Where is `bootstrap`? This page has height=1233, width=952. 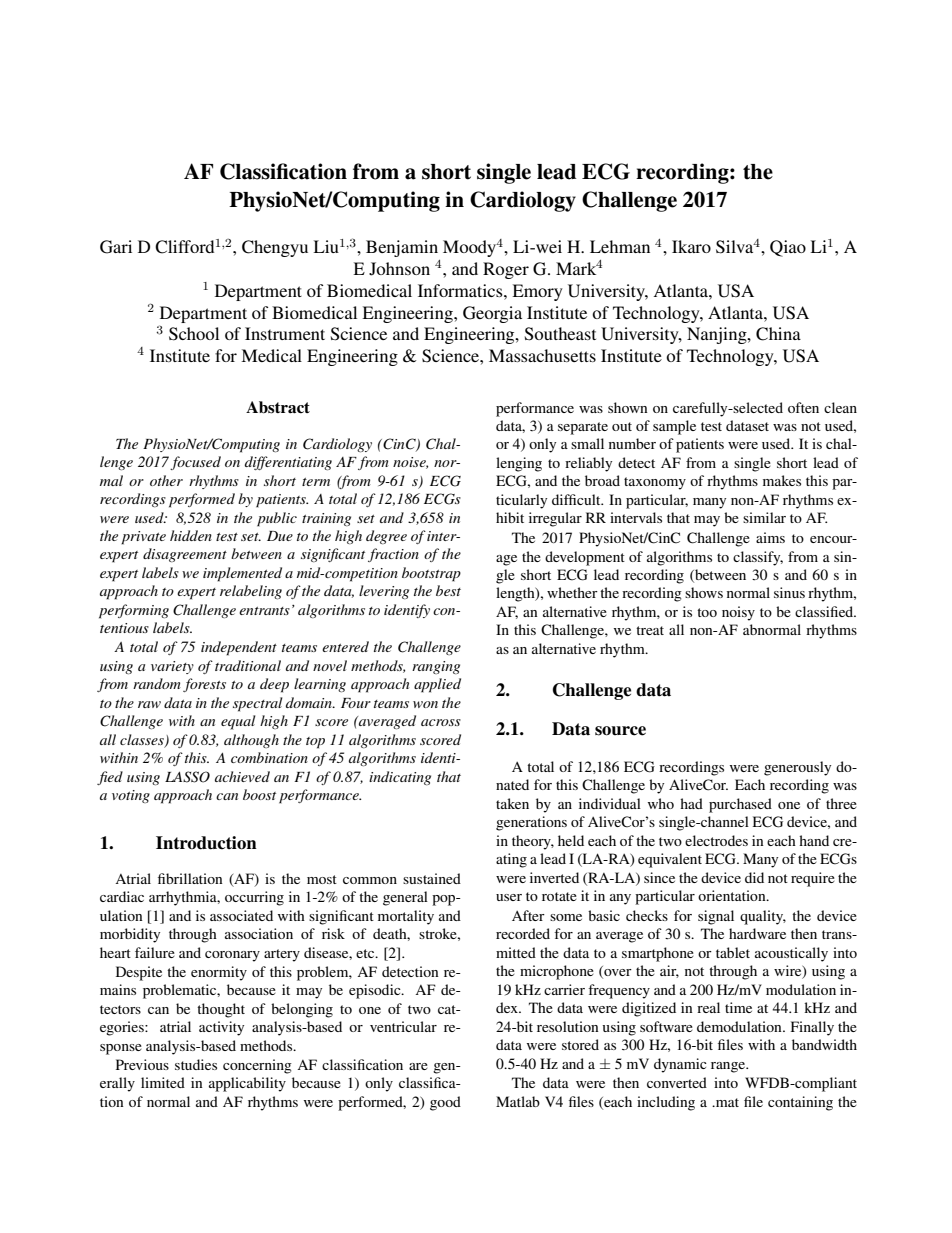 bootstrap is located at coordinates (431, 574).
